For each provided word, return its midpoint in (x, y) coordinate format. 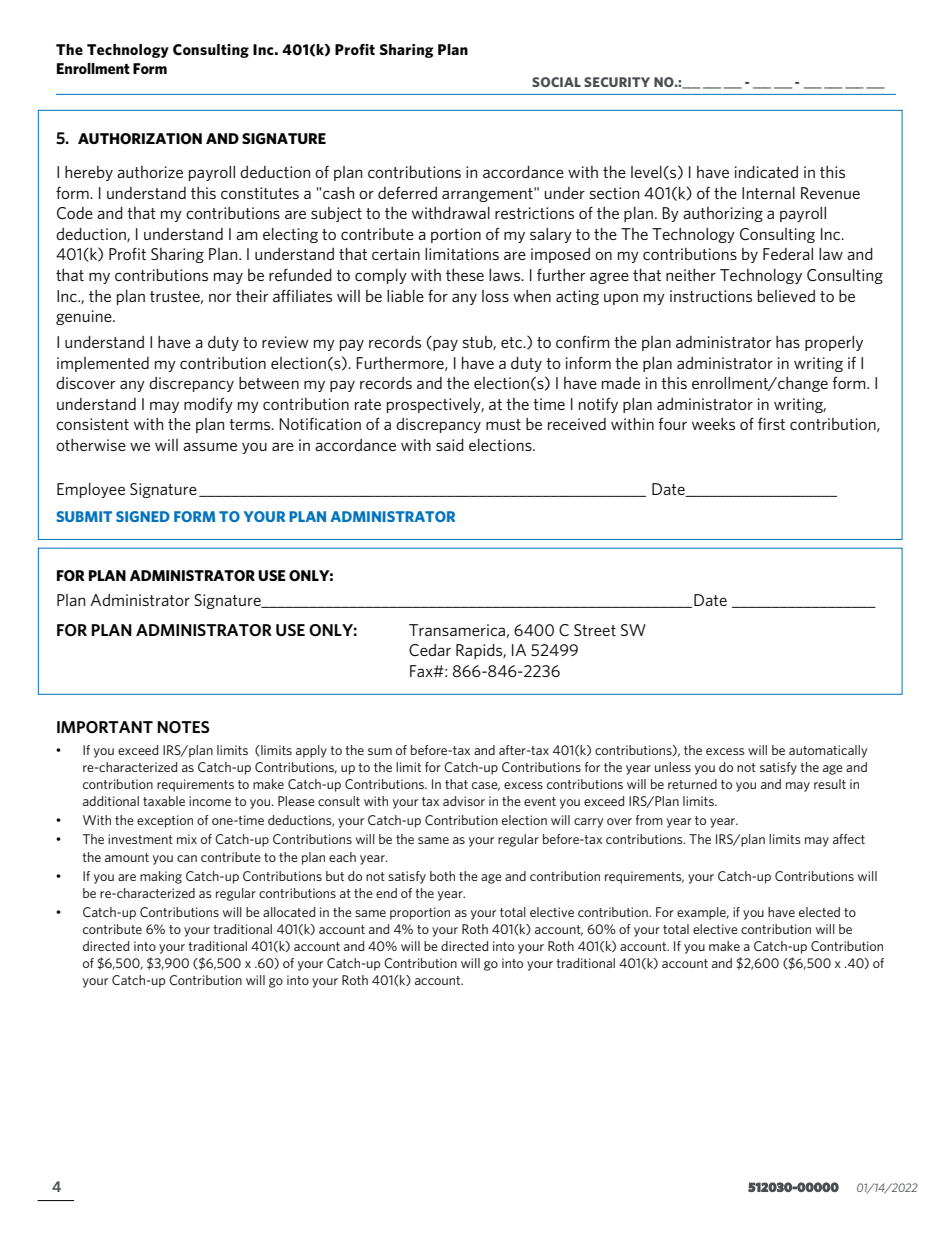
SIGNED (143, 516)
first (771, 423)
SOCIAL (556, 82)
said (450, 445)
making (161, 877)
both (442, 876)
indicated (766, 172)
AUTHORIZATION (140, 139)
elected (819, 912)
